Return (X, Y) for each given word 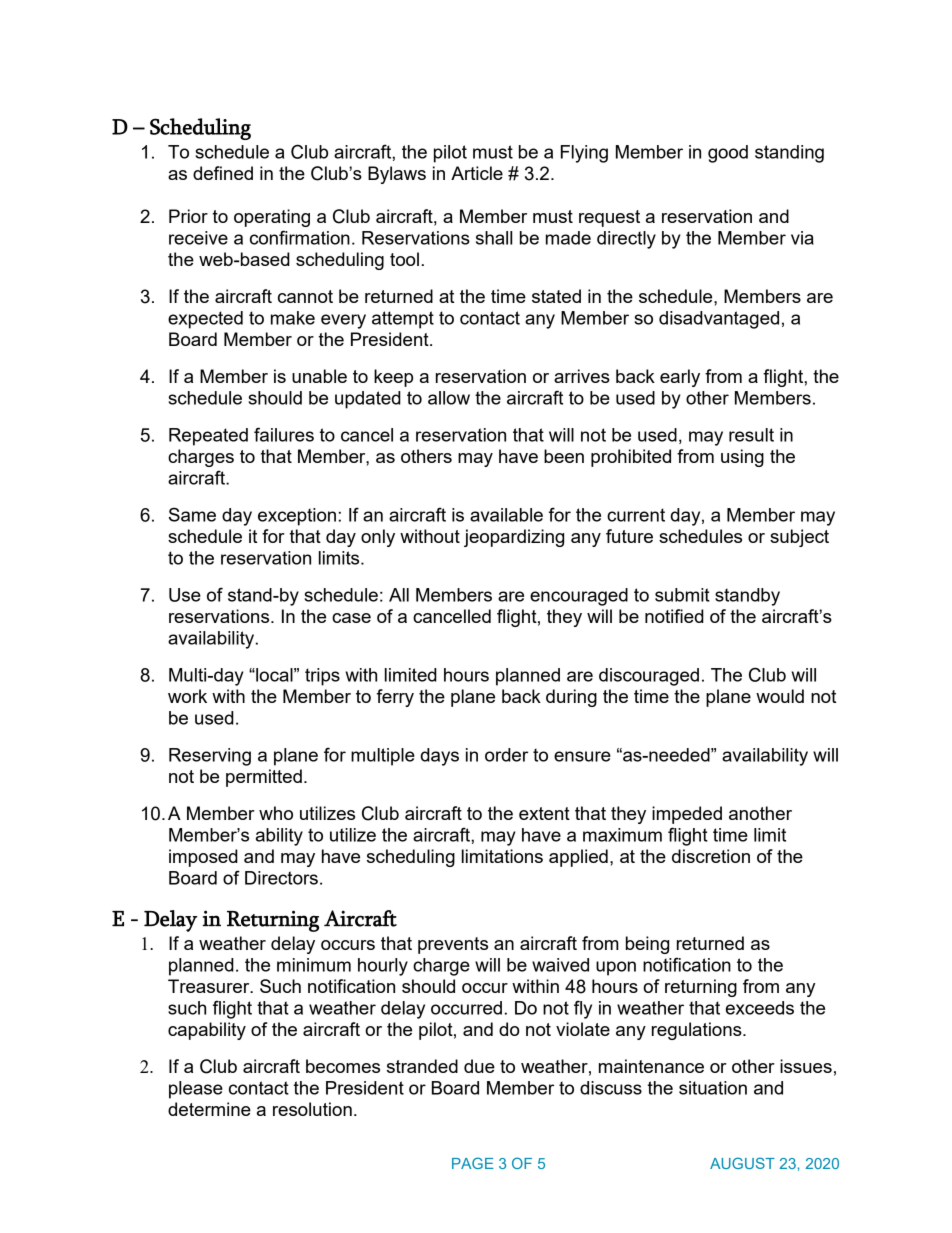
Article (477, 173)
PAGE (473, 1163)
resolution (312, 1109)
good (728, 154)
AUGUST (742, 1163)
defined (223, 173)
